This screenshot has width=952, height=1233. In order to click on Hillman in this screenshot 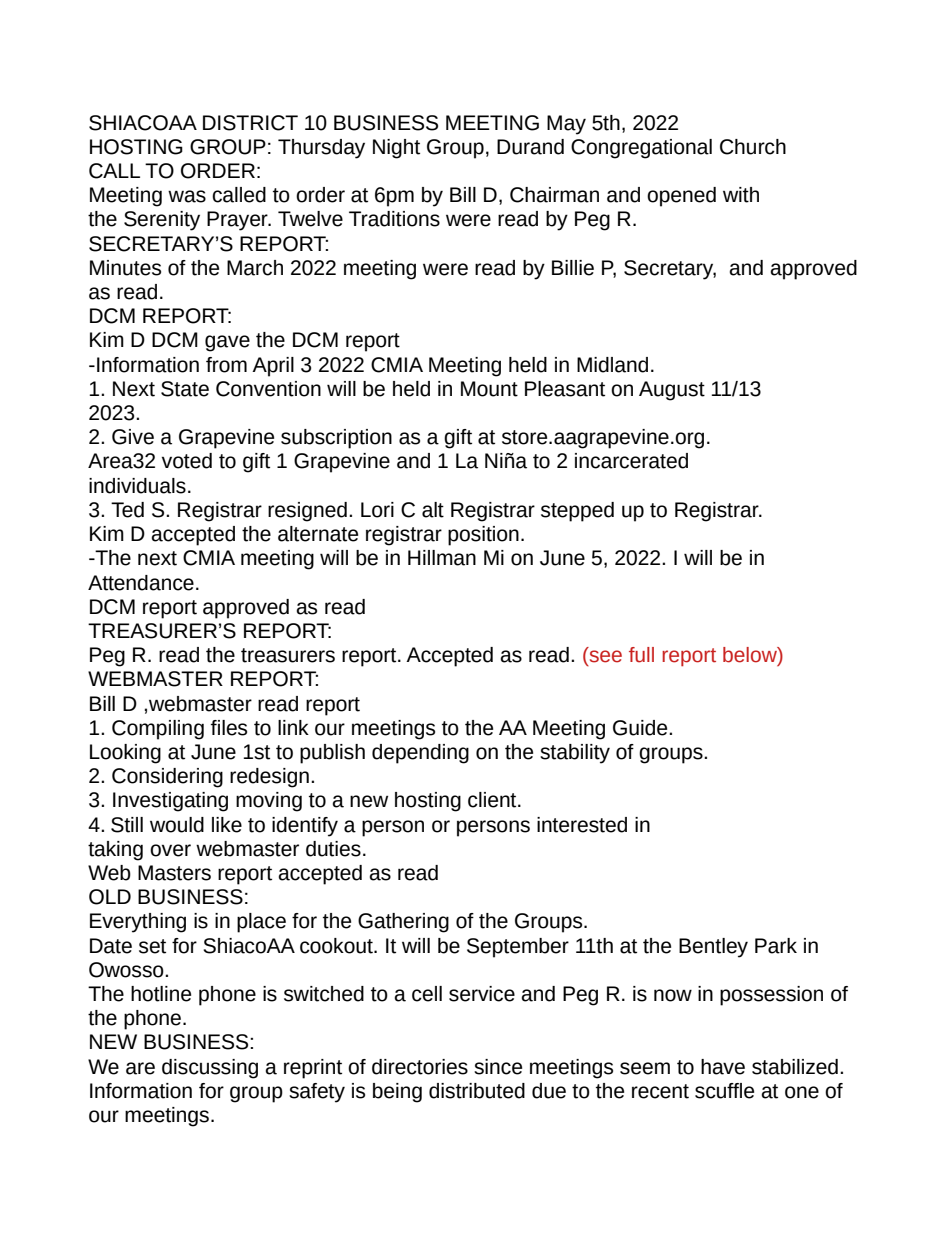, I will do `click(442, 558)`.
